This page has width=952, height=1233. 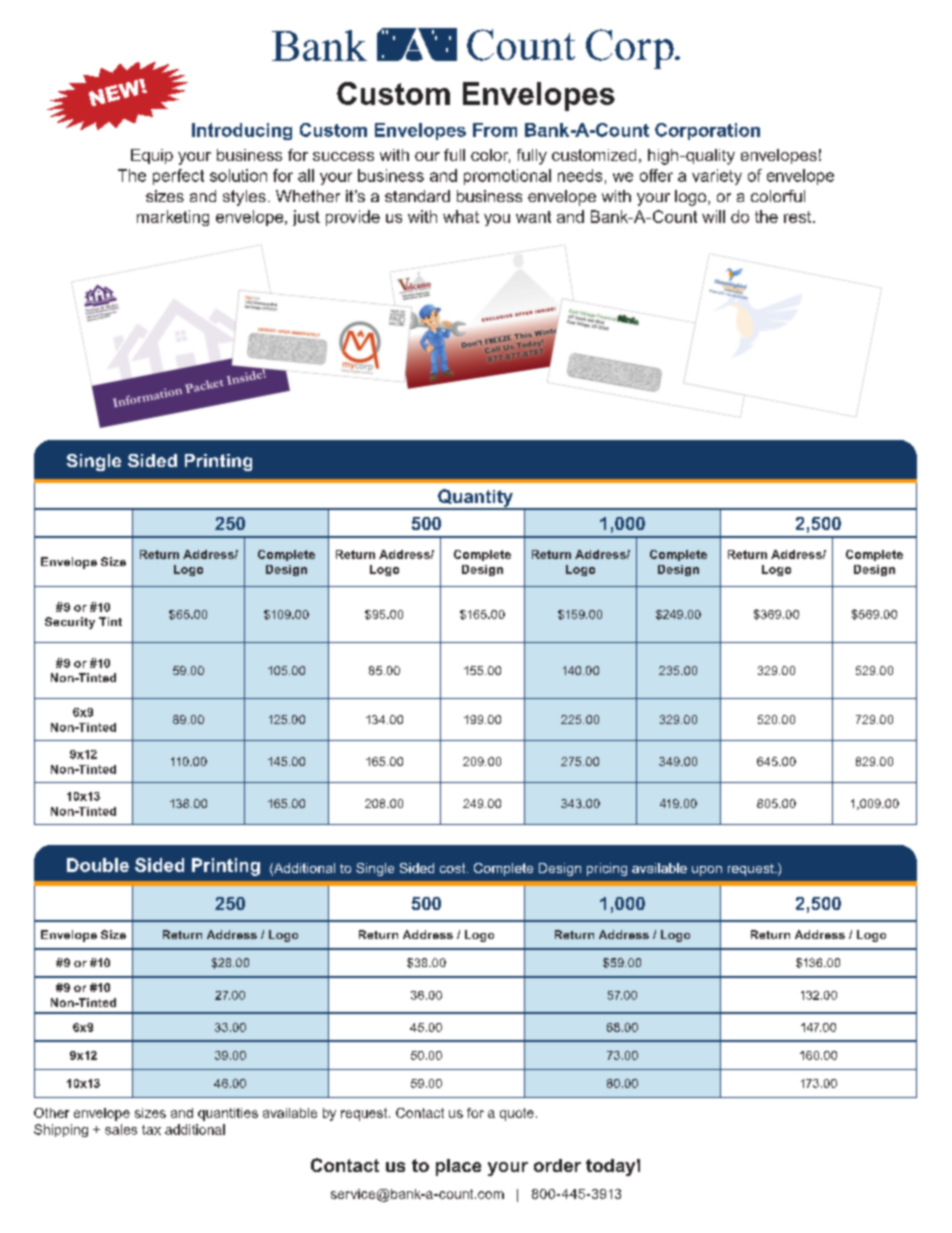 I want to click on Double, so click(x=98, y=865).
